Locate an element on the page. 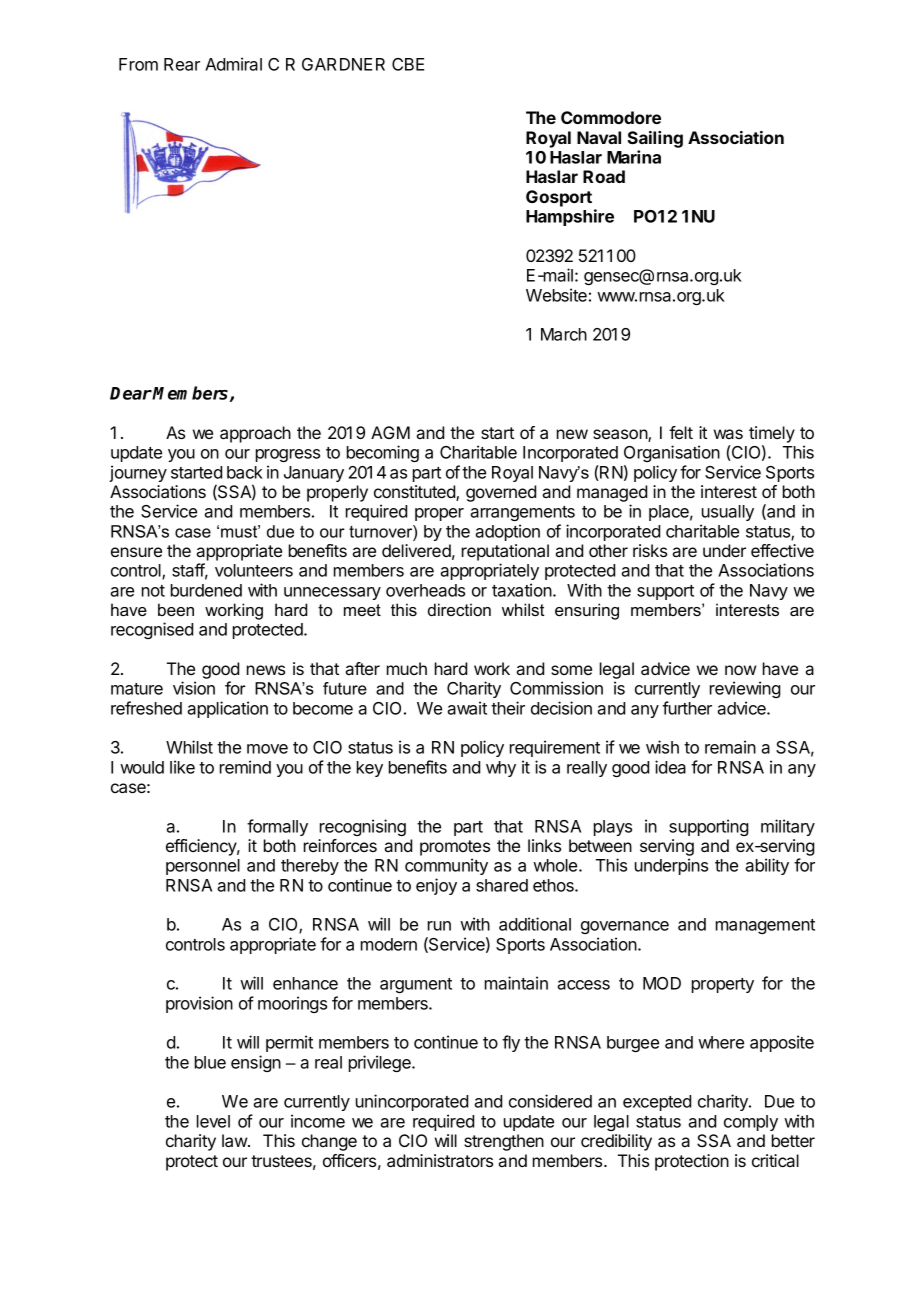  Admiral is located at coordinates (233, 64).
